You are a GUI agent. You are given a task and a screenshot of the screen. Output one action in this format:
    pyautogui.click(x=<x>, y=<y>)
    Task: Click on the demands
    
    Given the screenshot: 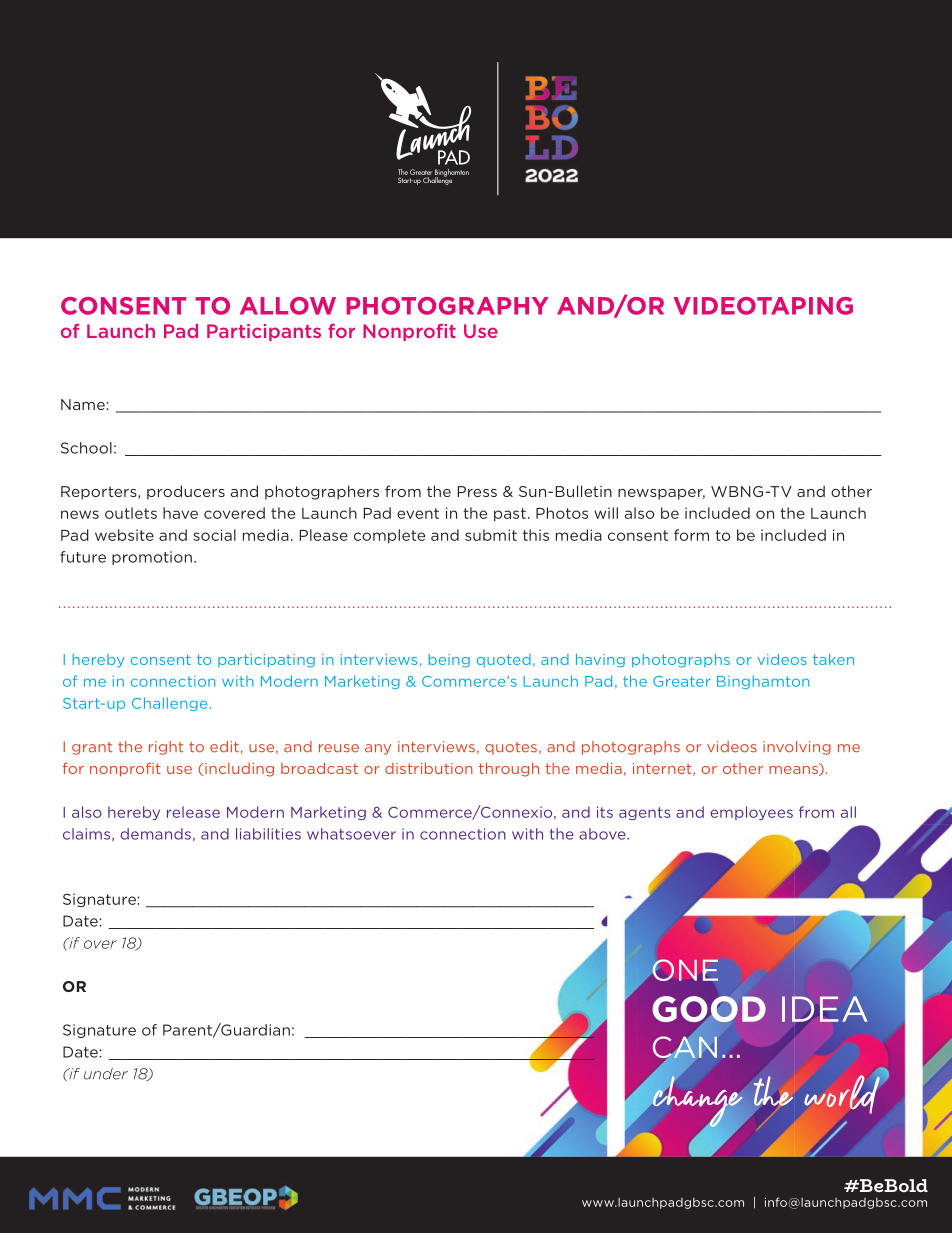 What is the action you would take?
    pyautogui.click(x=155, y=834)
